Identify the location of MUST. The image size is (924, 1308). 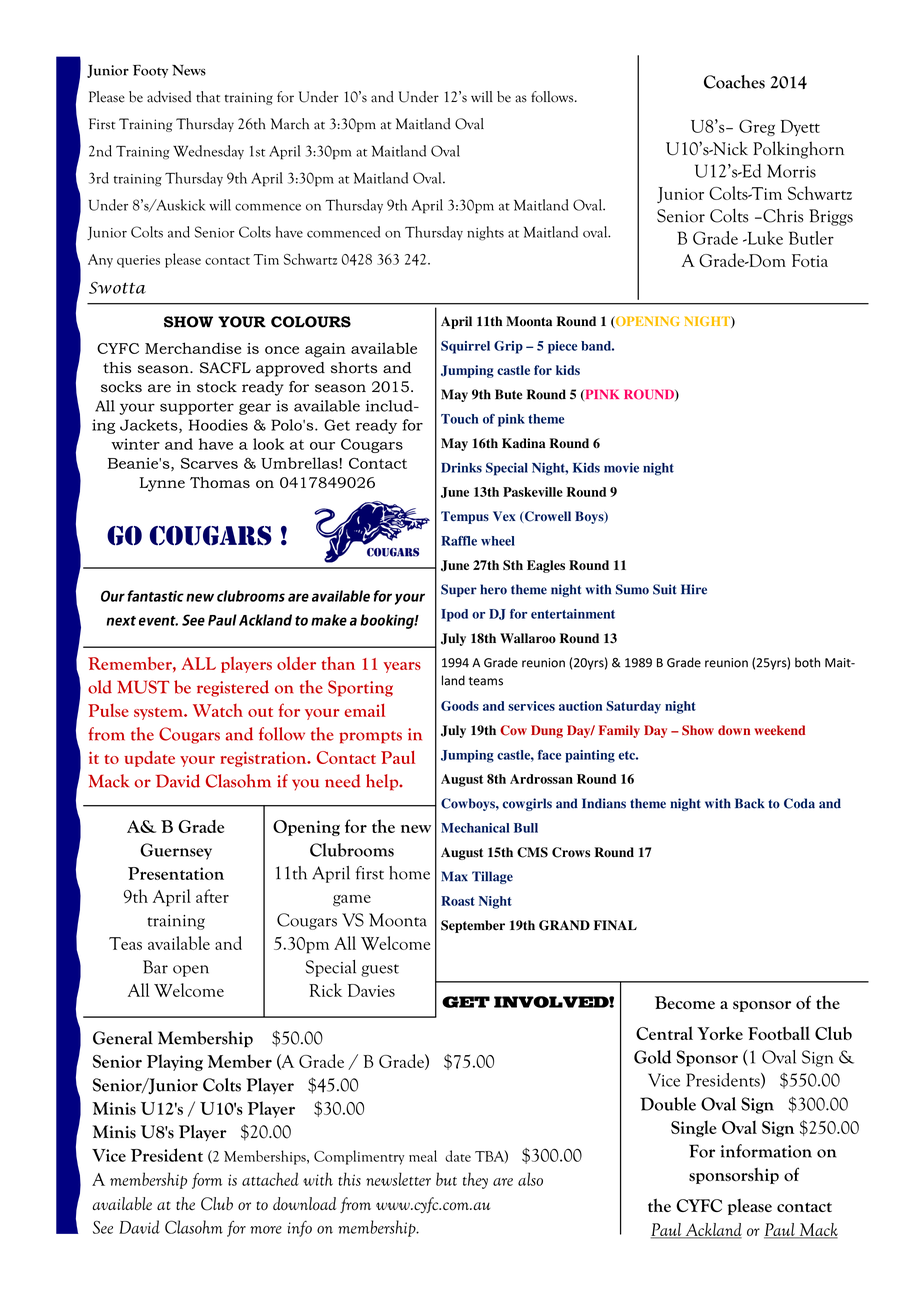
(143, 687).
